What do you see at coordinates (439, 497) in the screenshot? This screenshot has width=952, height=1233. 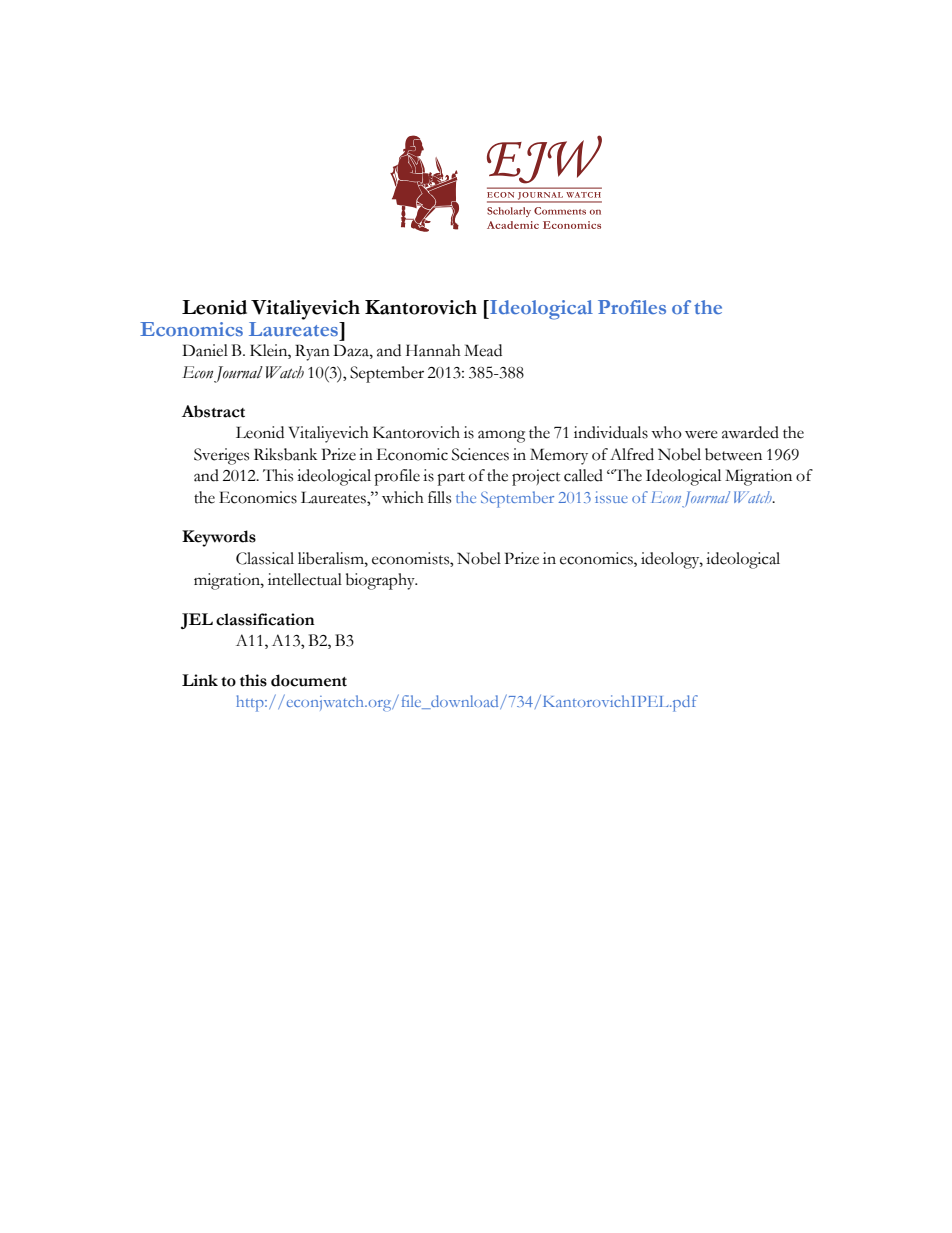 I see `fills` at bounding box center [439, 497].
